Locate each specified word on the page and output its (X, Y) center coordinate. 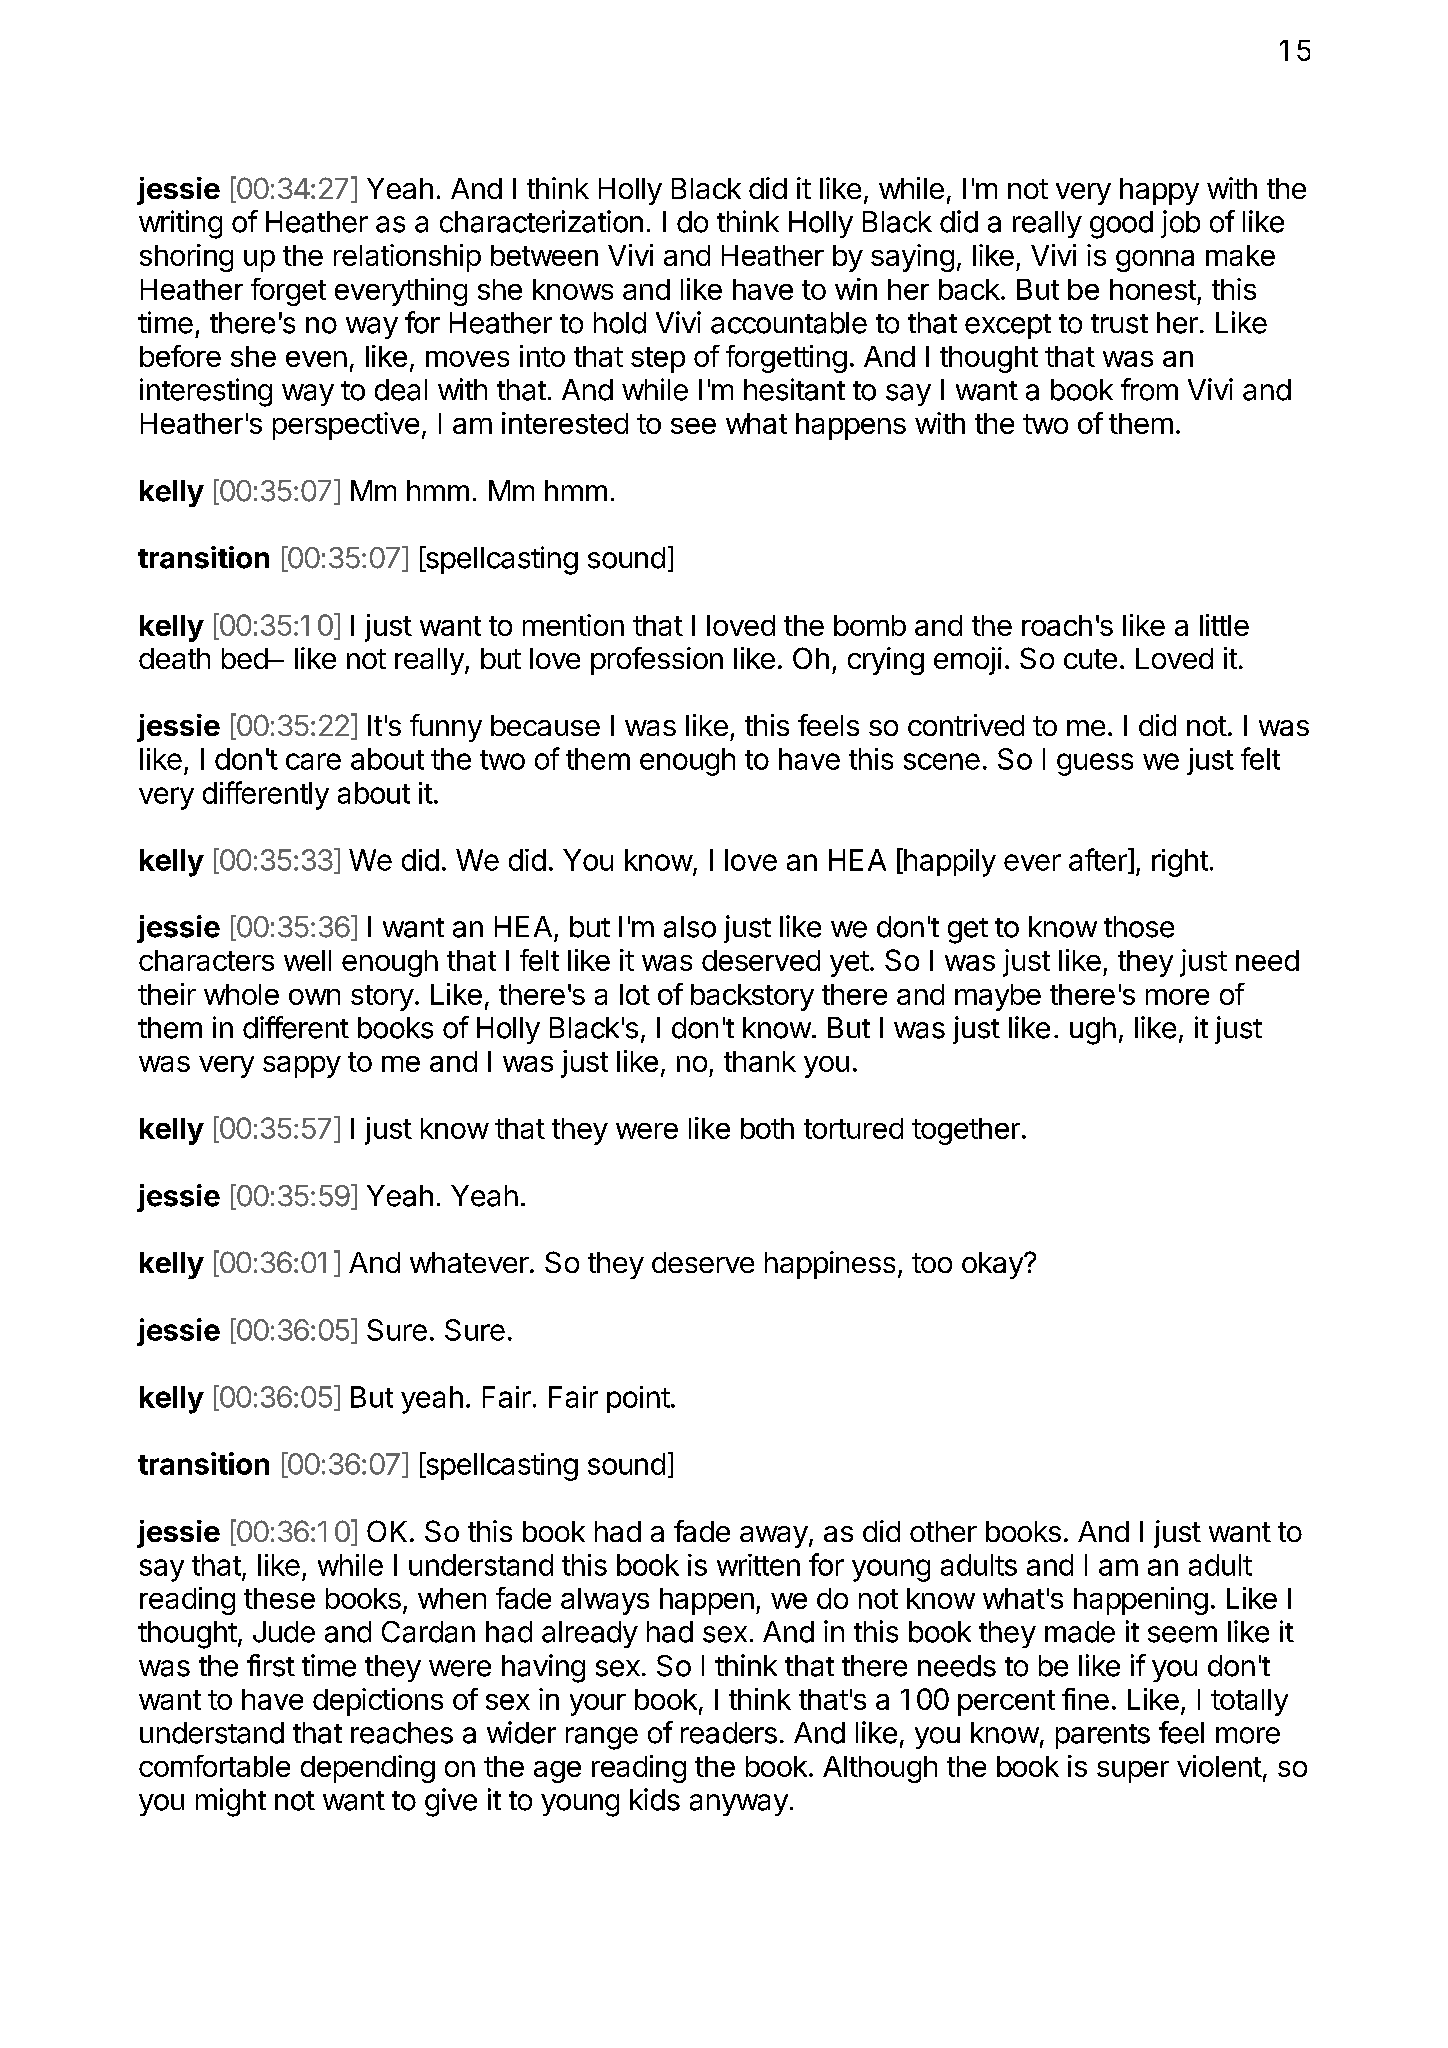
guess (1095, 764)
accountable (789, 323)
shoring (186, 258)
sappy (302, 1067)
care (313, 761)
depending (368, 1769)
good (1121, 225)
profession (657, 661)
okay (993, 1265)
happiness (830, 1265)
